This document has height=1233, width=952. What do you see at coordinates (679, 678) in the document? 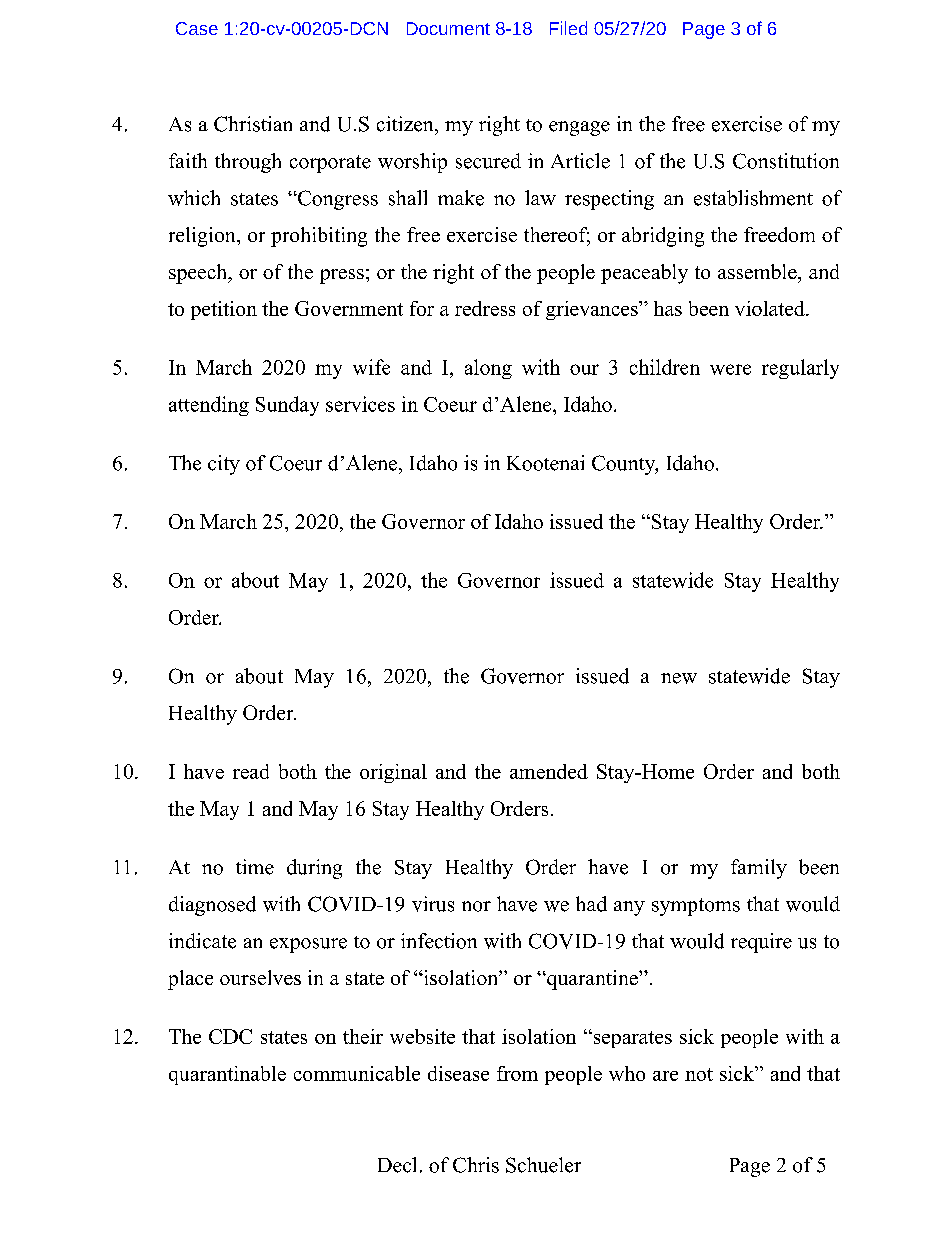
I see `new` at bounding box center [679, 678].
